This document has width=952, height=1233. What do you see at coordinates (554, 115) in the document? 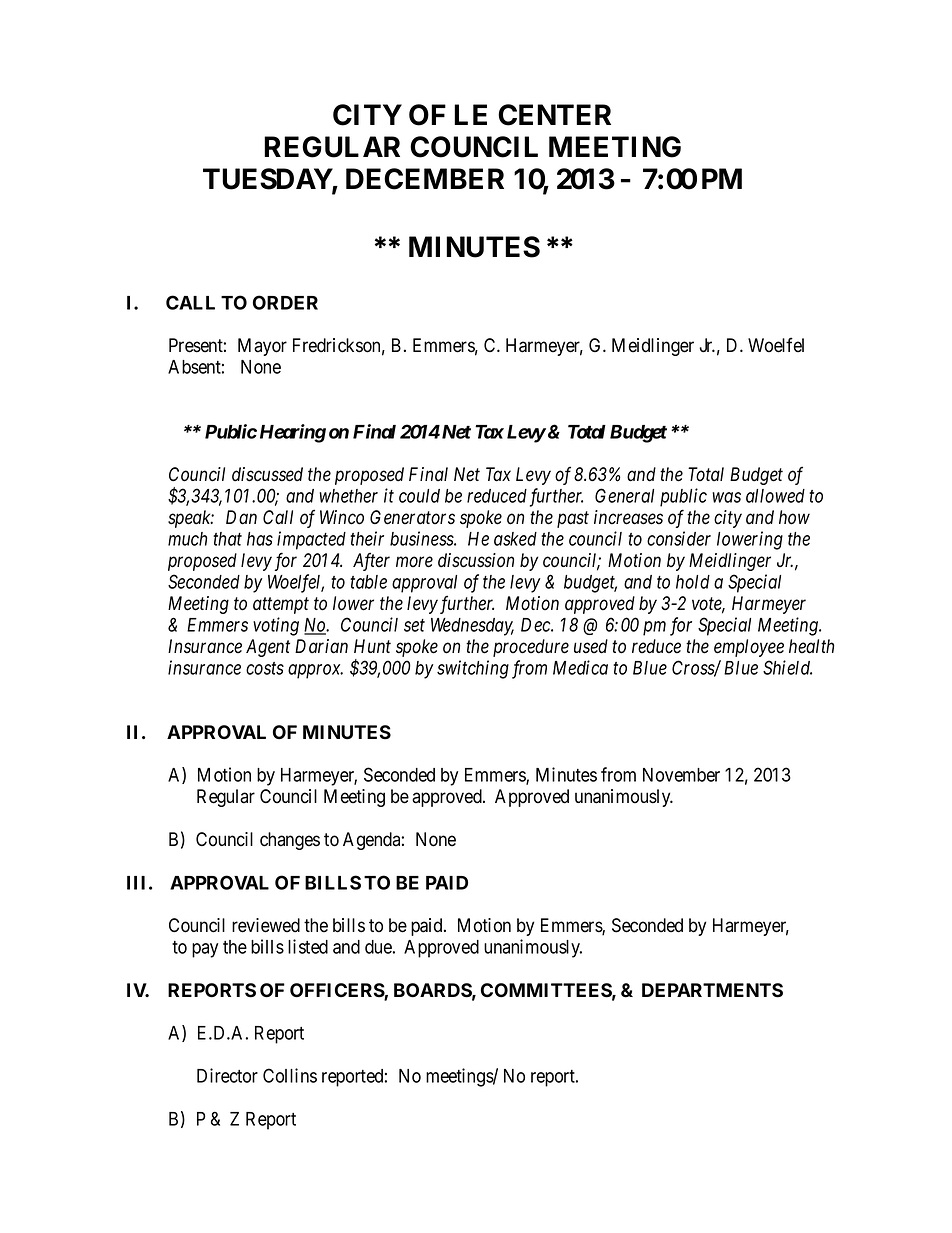
I see `CENTER` at bounding box center [554, 115].
